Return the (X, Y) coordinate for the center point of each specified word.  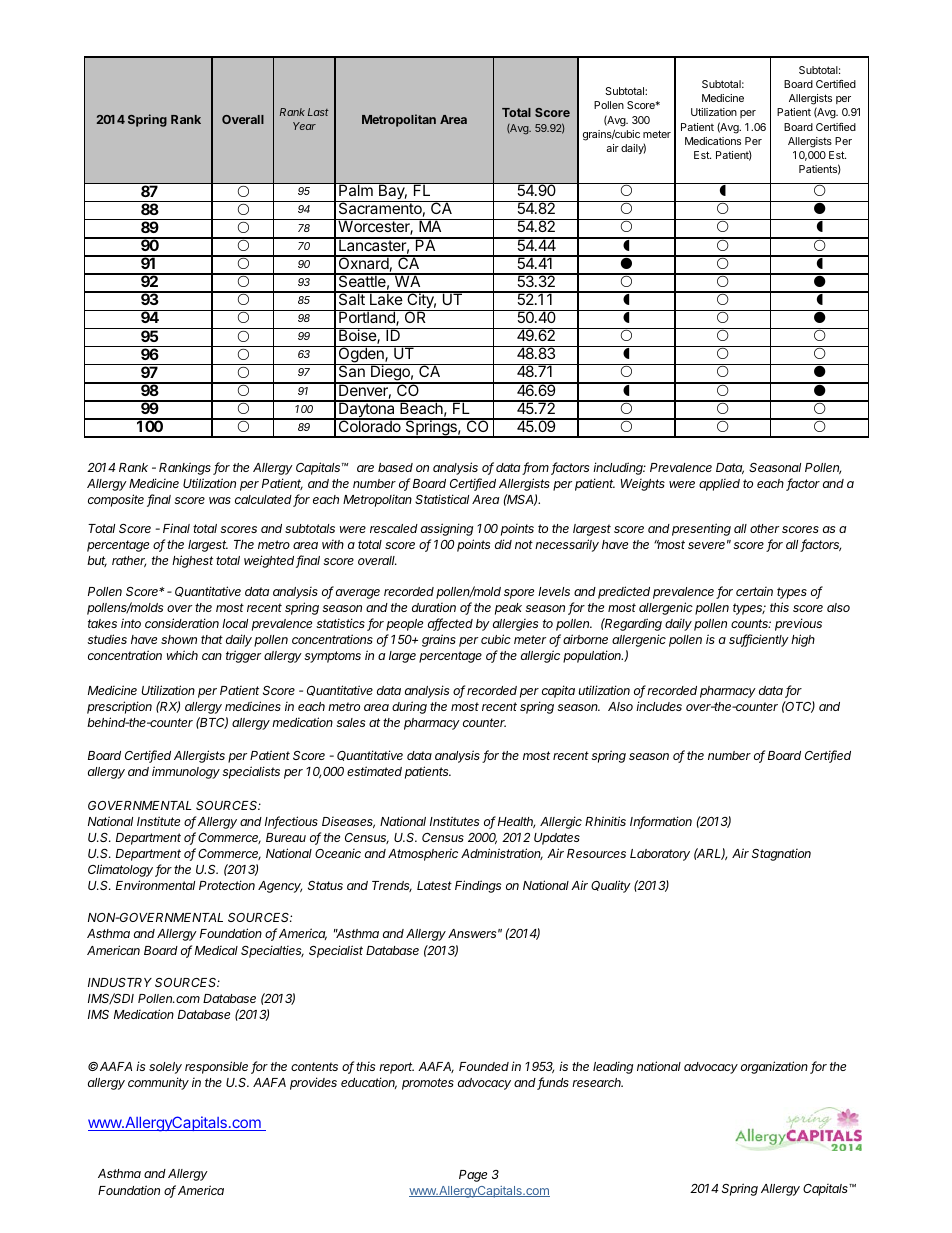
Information (661, 822)
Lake (386, 298)
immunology (186, 772)
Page (473, 1176)
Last (318, 112)
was (220, 500)
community (158, 1083)
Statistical (442, 499)
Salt (351, 298)
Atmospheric (423, 854)
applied (719, 485)
